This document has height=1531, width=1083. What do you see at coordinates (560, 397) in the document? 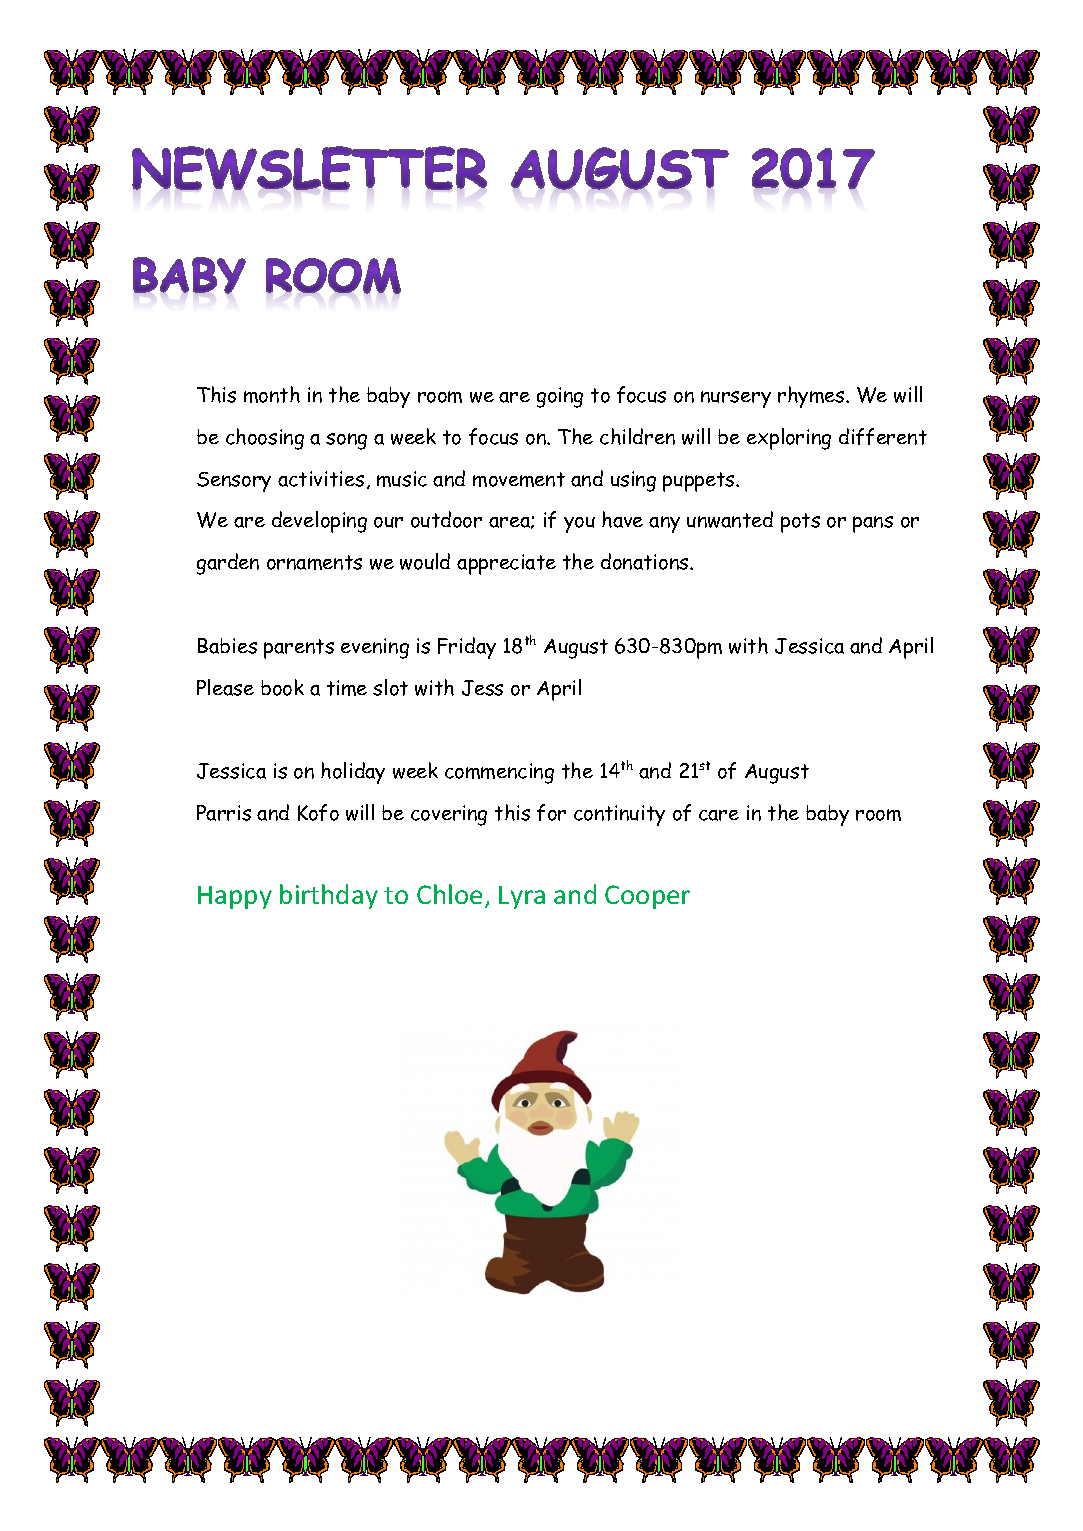
I see `going` at bounding box center [560, 397].
